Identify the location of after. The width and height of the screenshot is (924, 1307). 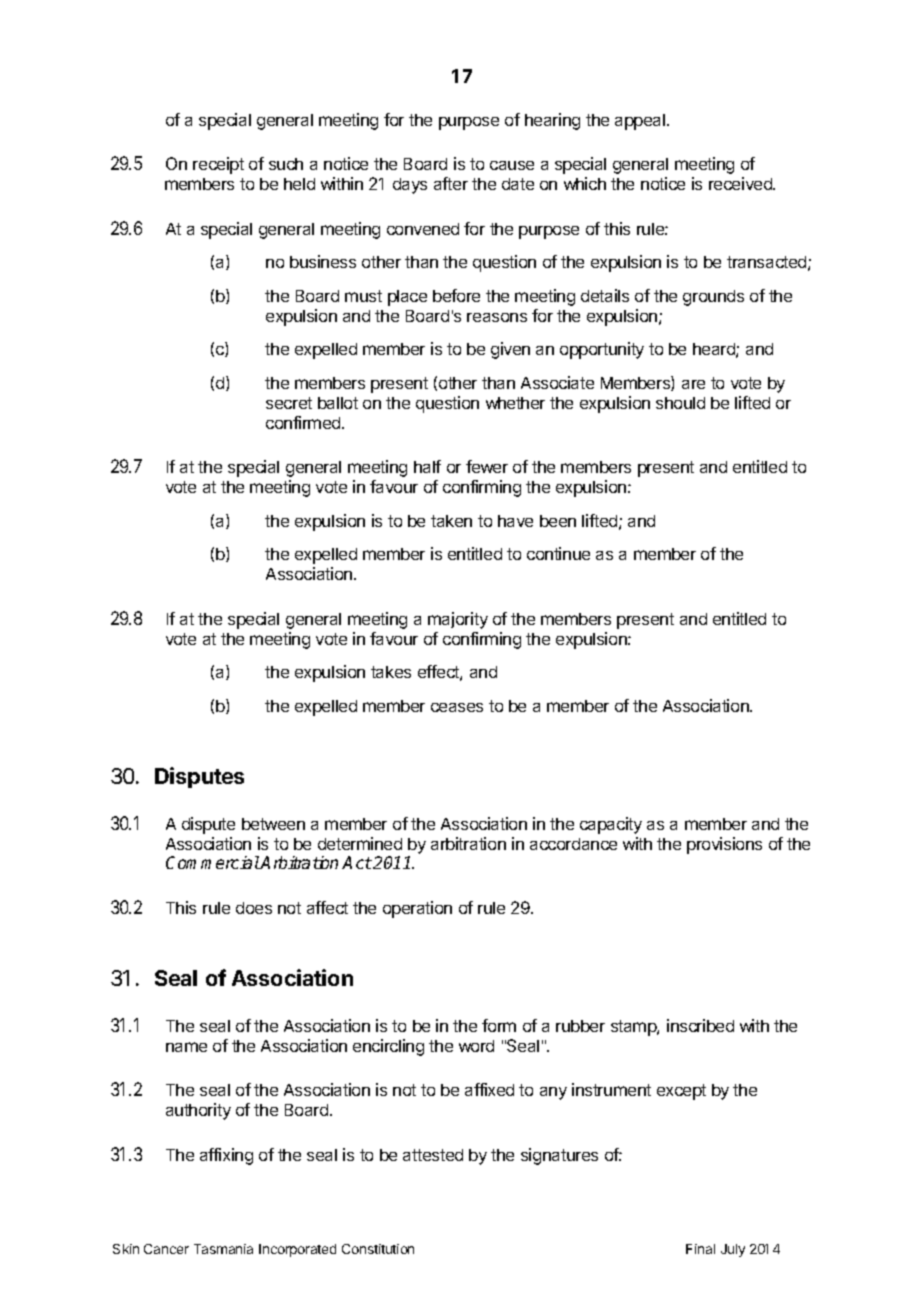
(451, 183).
